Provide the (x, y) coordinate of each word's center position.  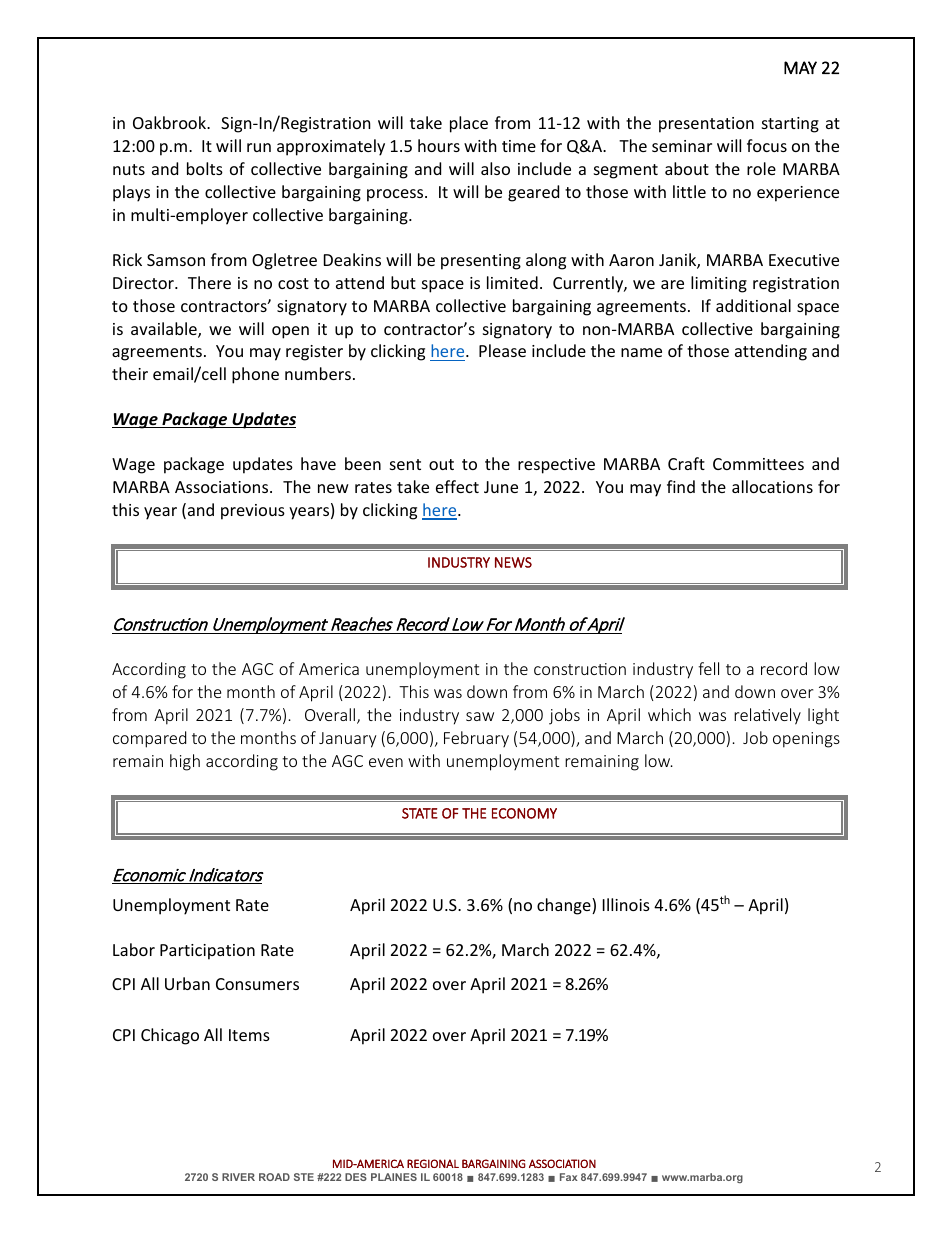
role (761, 168)
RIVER (238, 1177)
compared (149, 739)
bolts (205, 168)
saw (480, 716)
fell (708, 668)
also (495, 168)
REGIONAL (433, 1163)
